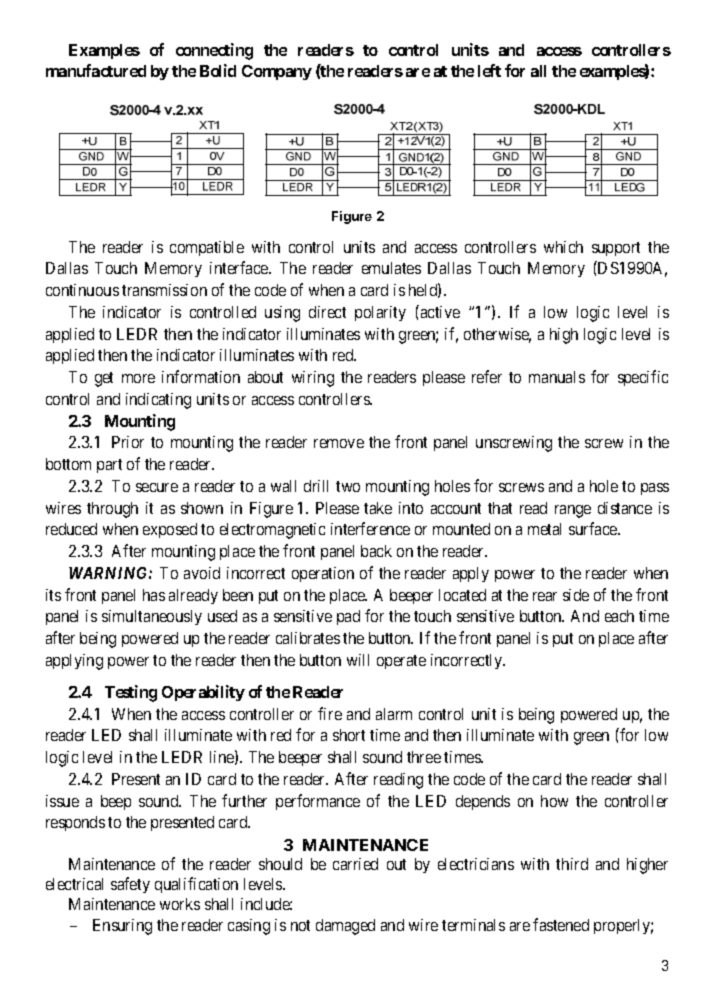 Image resolution: width=703 pixels, height=996 pixels. I want to click on manufactured, so click(96, 70).
